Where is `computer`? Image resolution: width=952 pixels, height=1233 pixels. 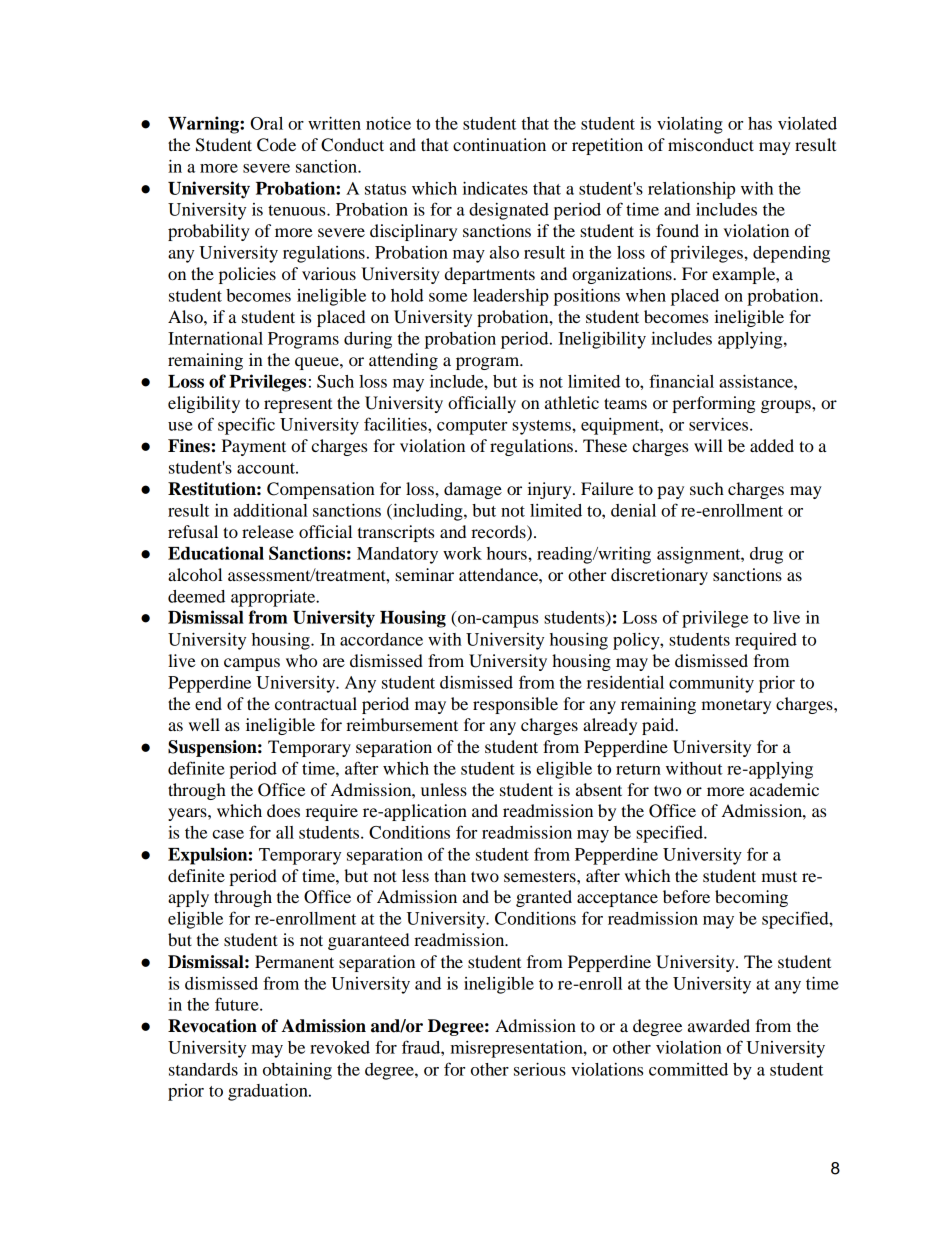 computer is located at coordinates (472, 427).
